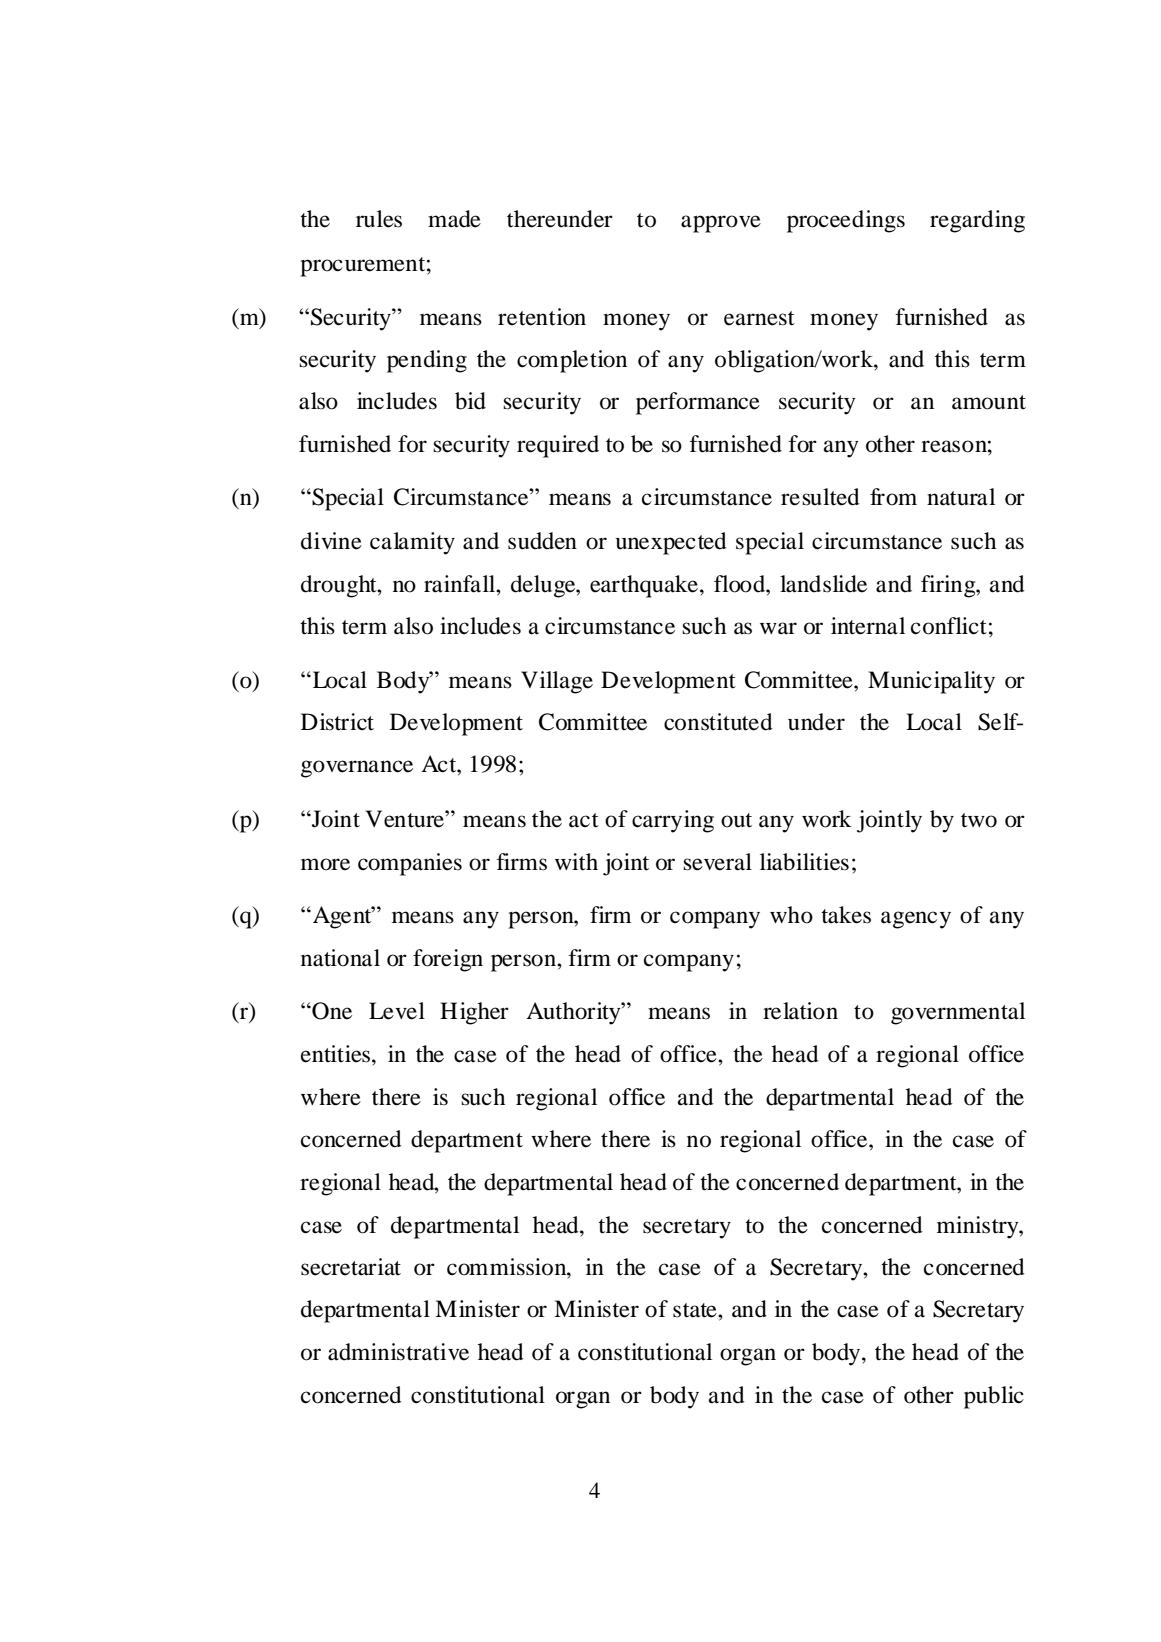 The width and height of the page is (1161, 1642). What do you see at coordinates (410, 864) in the page?
I see `companies` at bounding box center [410, 864].
